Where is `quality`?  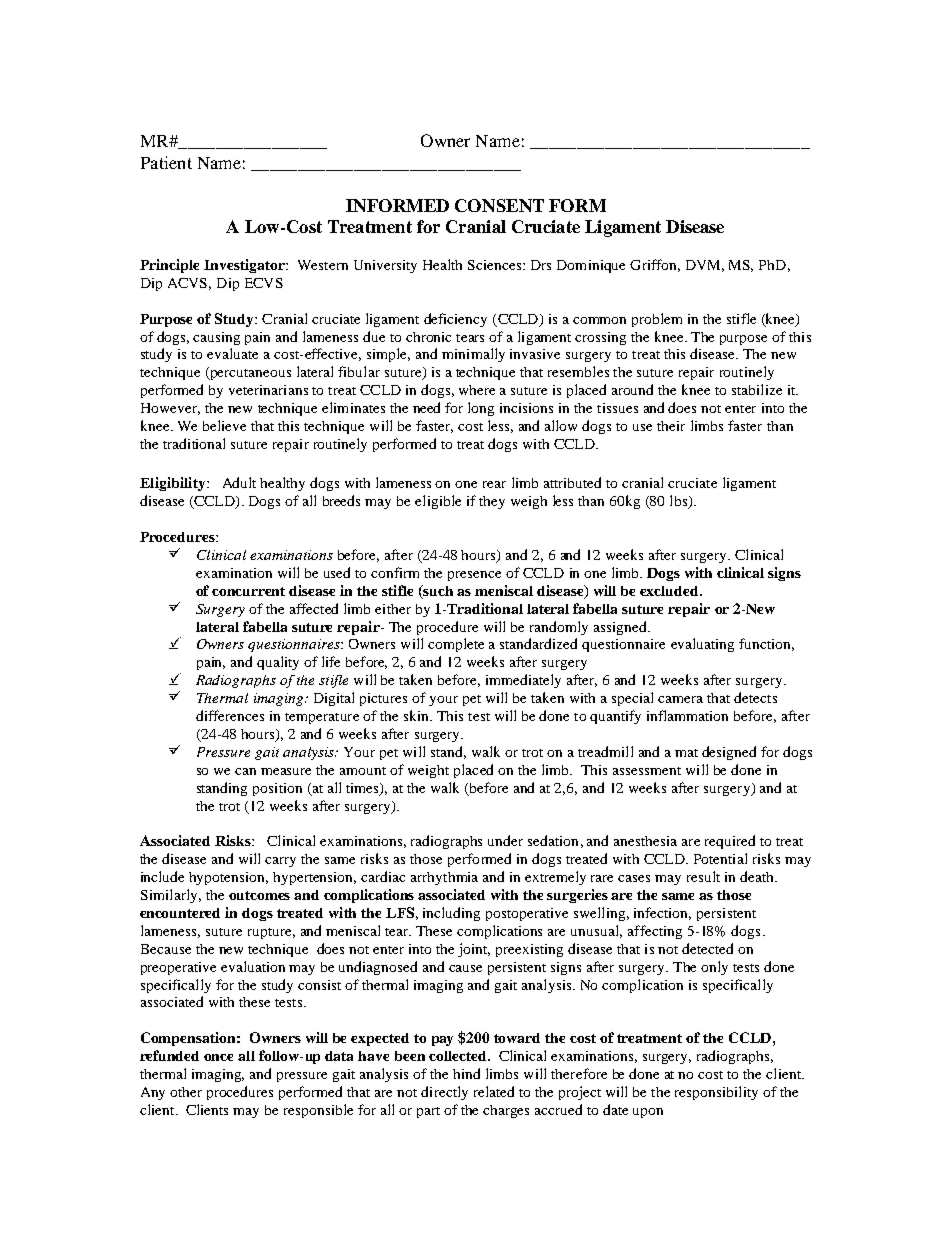 quality is located at coordinates (278, 663).
